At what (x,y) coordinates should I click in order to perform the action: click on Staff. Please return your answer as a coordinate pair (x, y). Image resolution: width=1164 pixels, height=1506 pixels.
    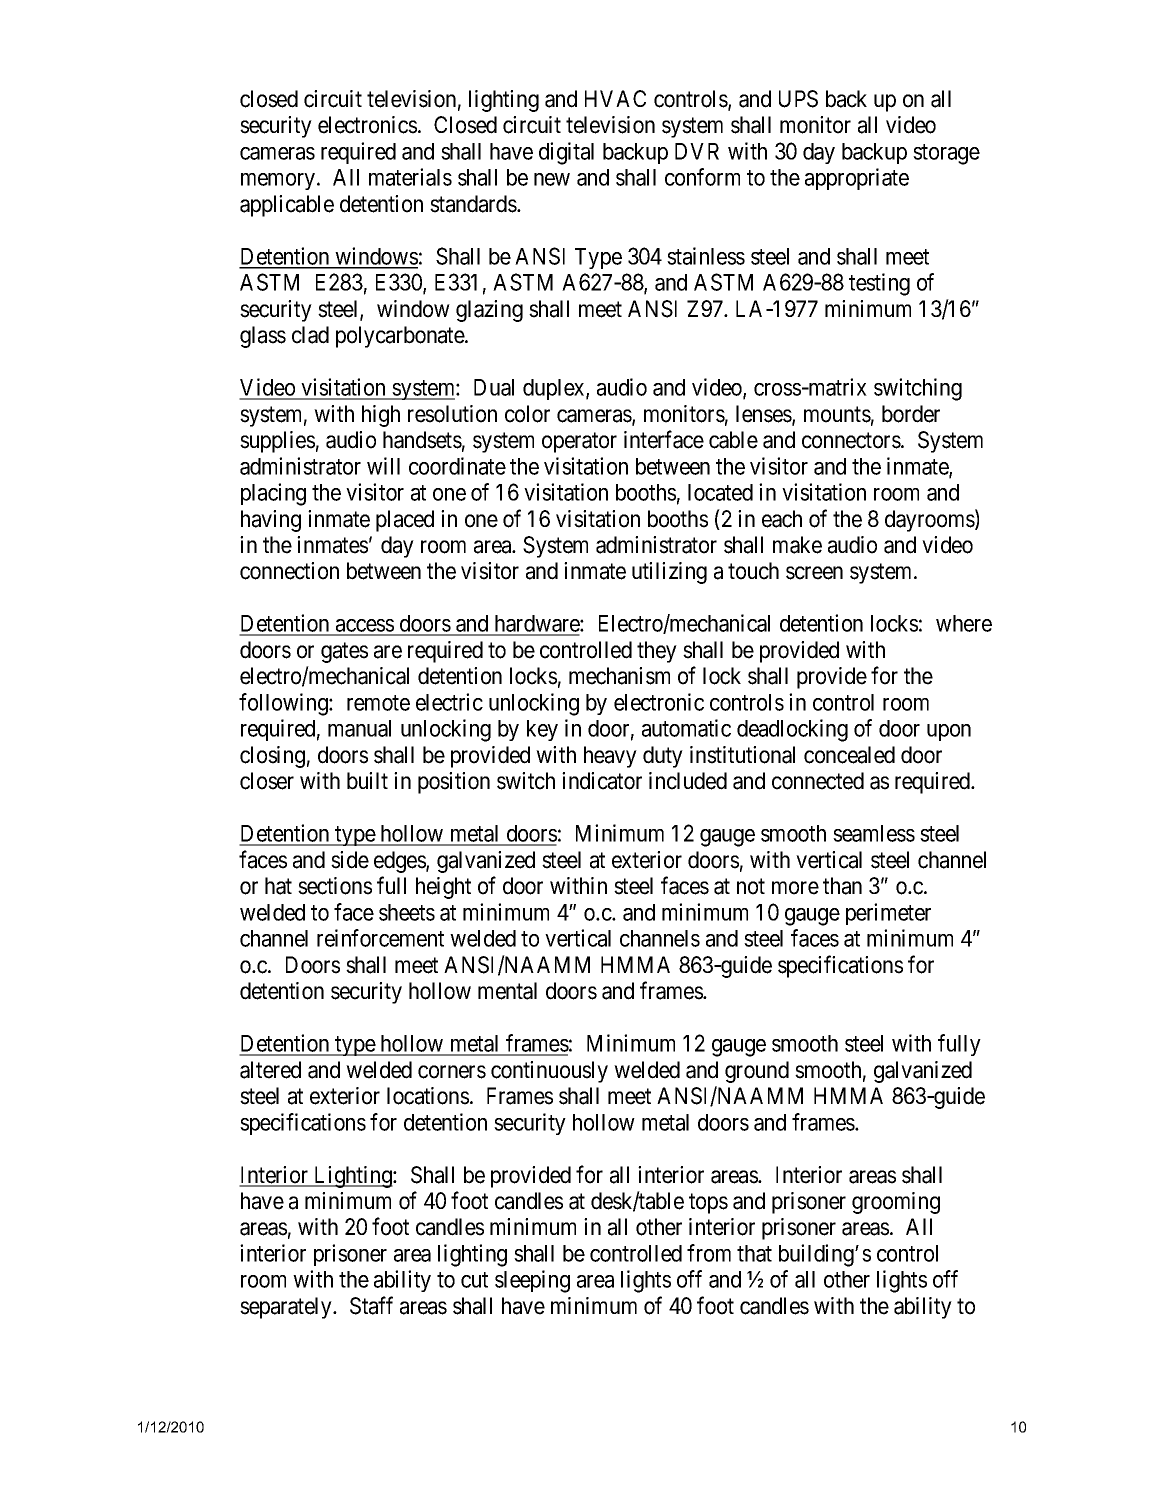
    Looking at the image, I should click on (371, 1305).
